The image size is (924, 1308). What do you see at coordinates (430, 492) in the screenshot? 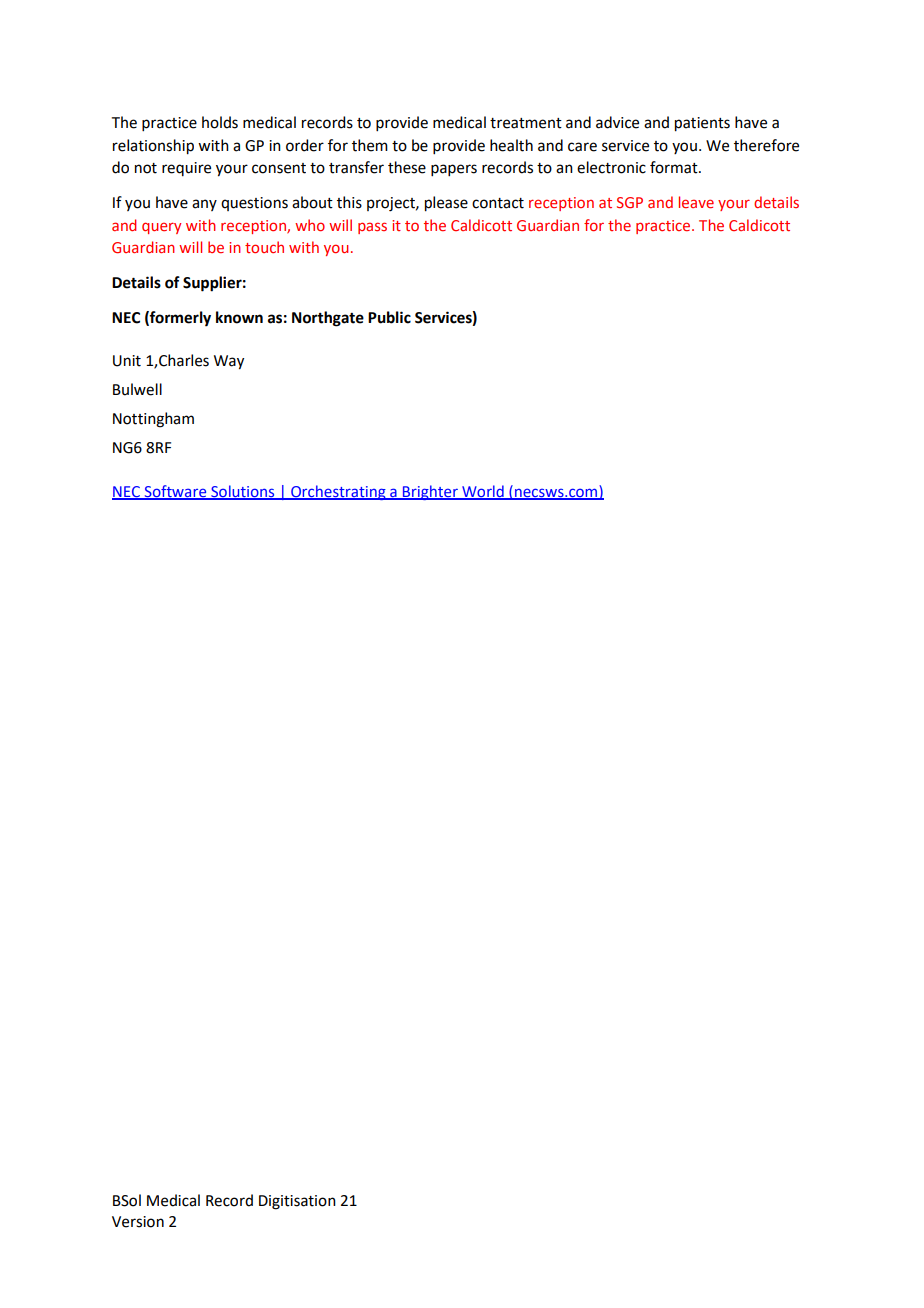
I see `Brighter` at bounding box center [430, 492].
